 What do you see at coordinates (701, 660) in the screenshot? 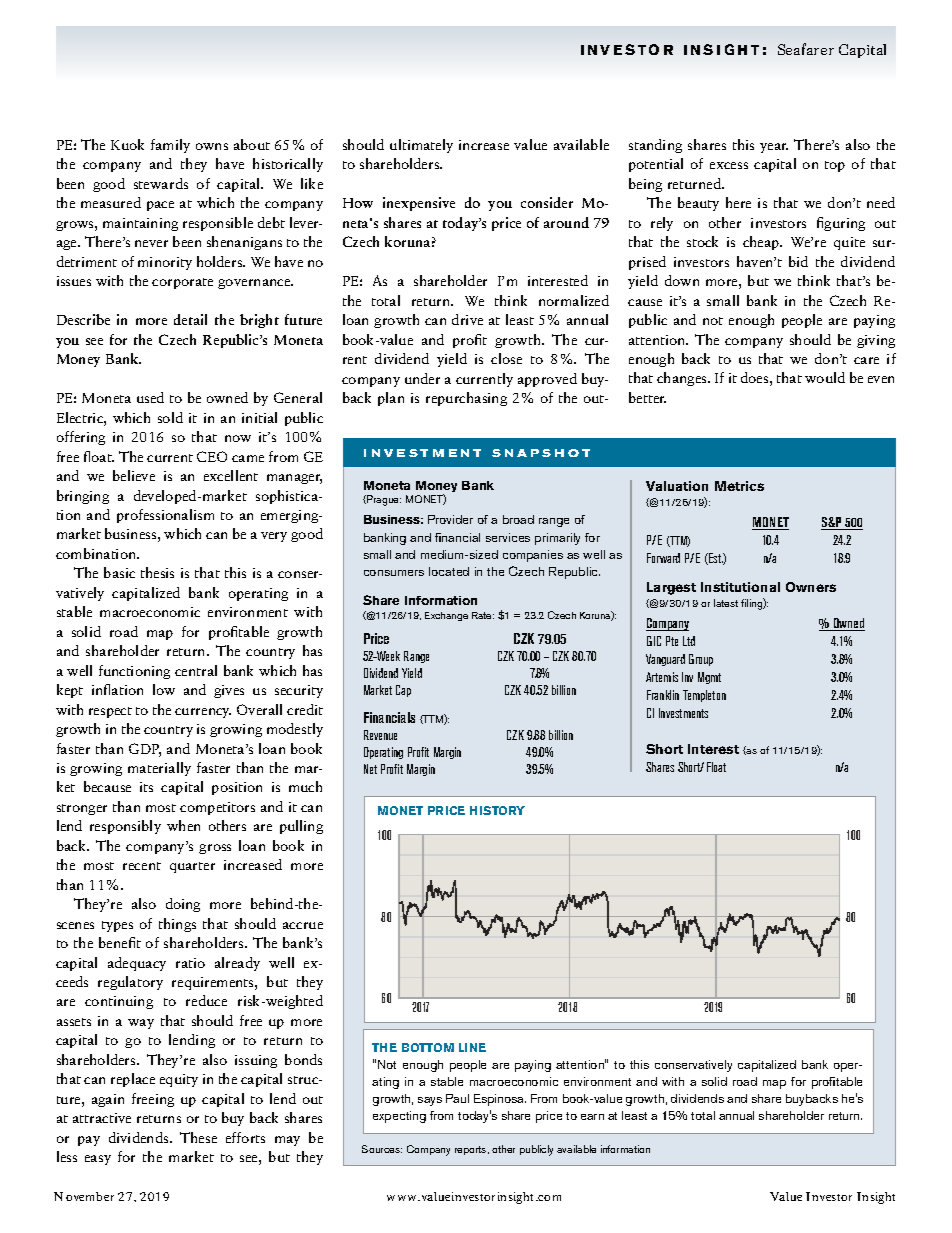
I see `Group` at bounding box center [701, 660].
